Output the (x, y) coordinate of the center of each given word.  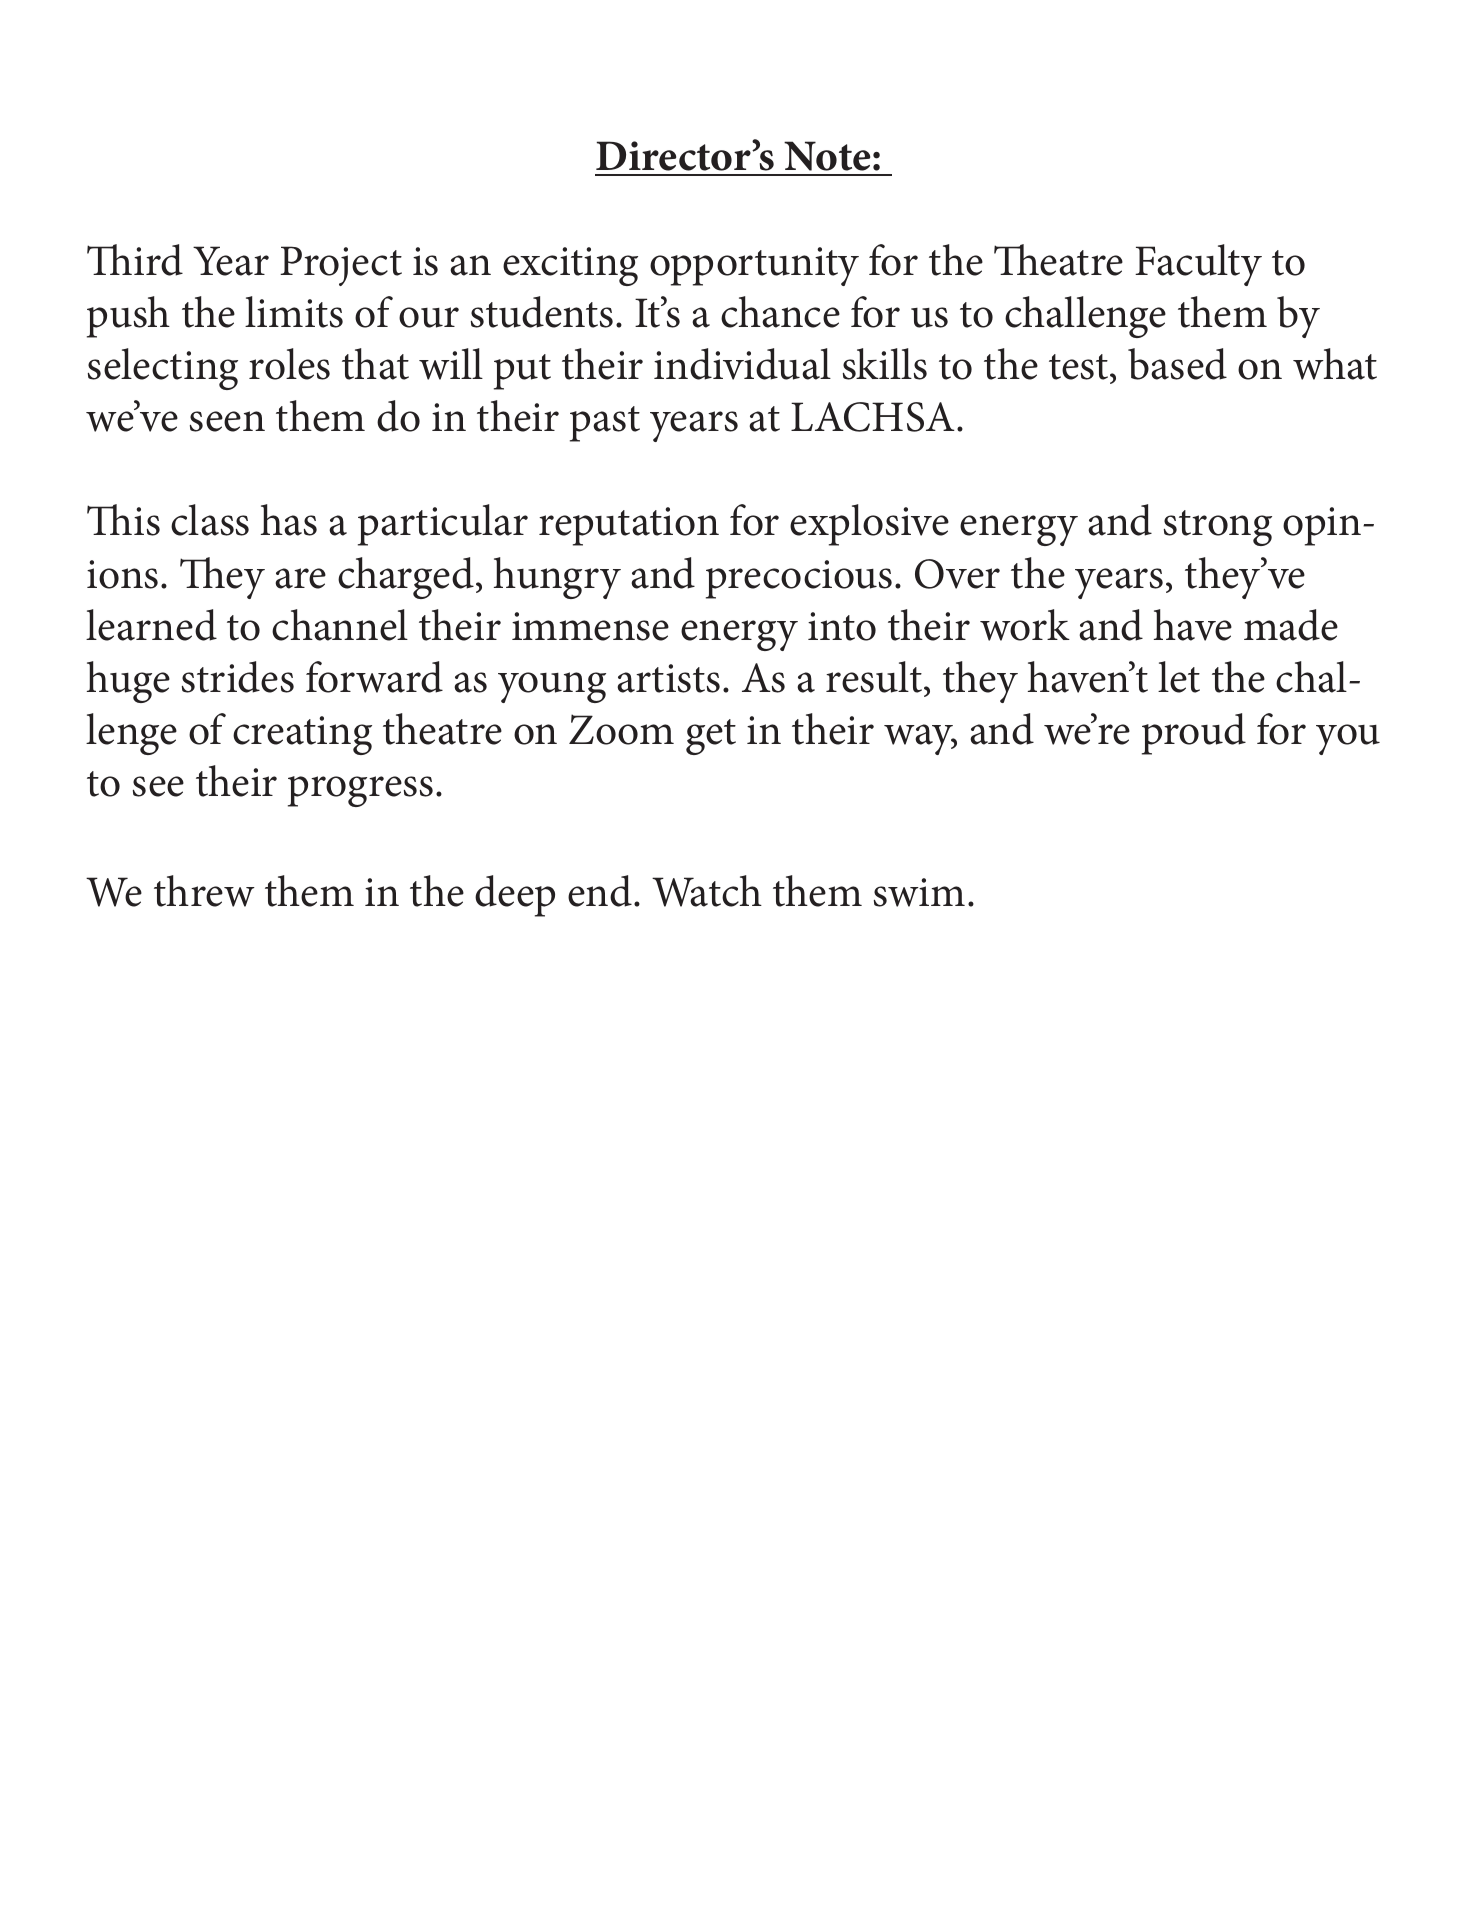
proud (1194, 734)
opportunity (754, 266)
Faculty (1198, 265)
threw (204, 891)
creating (302, 735)
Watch (707, 891)
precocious (799, 579)
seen (227, 421)
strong (1218, 528)
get (711, 737)
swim (919, 892)
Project (341, 266)
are (300, 578)
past (605, 424)
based (1177, 364)
